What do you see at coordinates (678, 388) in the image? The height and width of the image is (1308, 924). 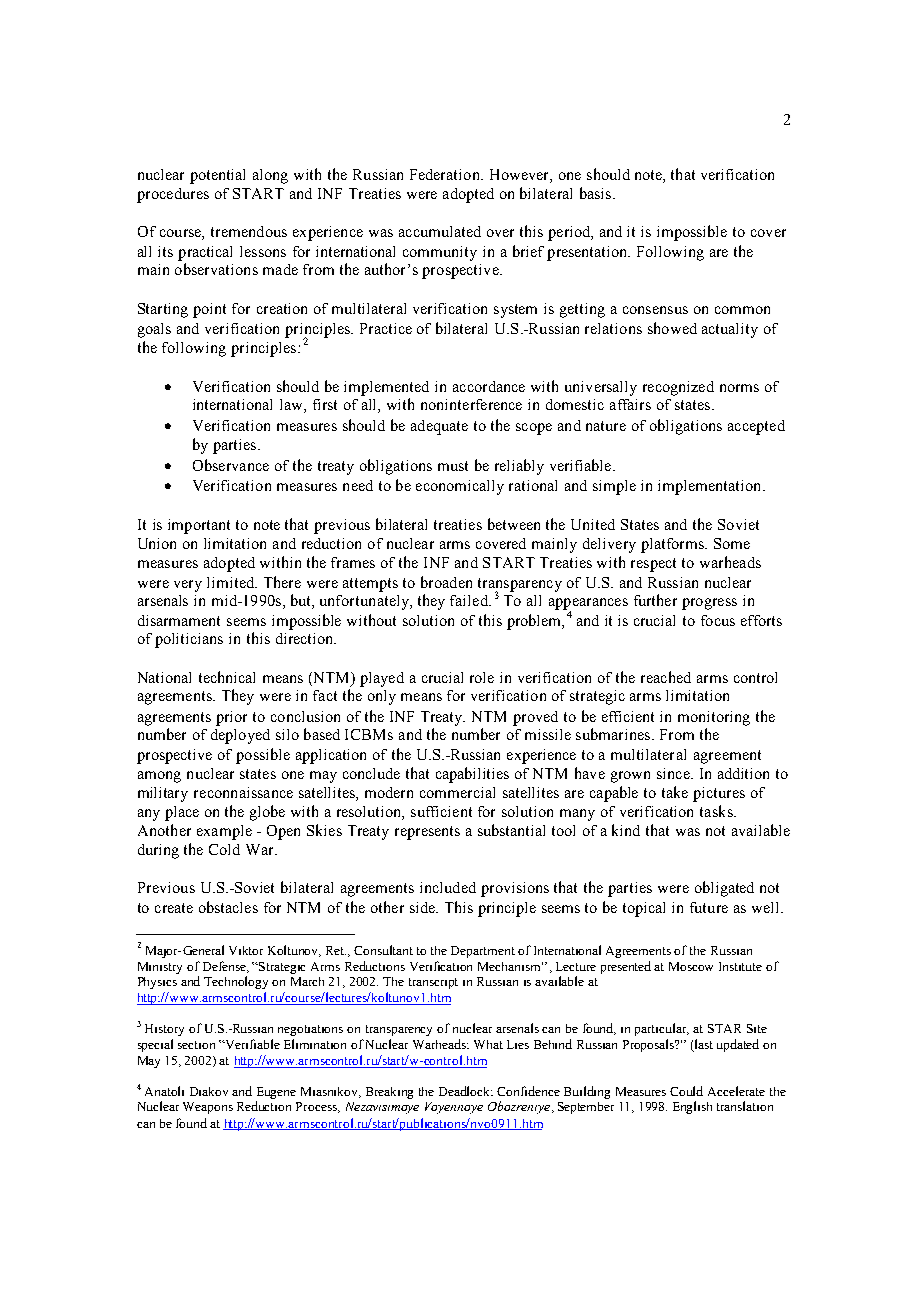 I see `recognized` at bounding box center [678, 388].
